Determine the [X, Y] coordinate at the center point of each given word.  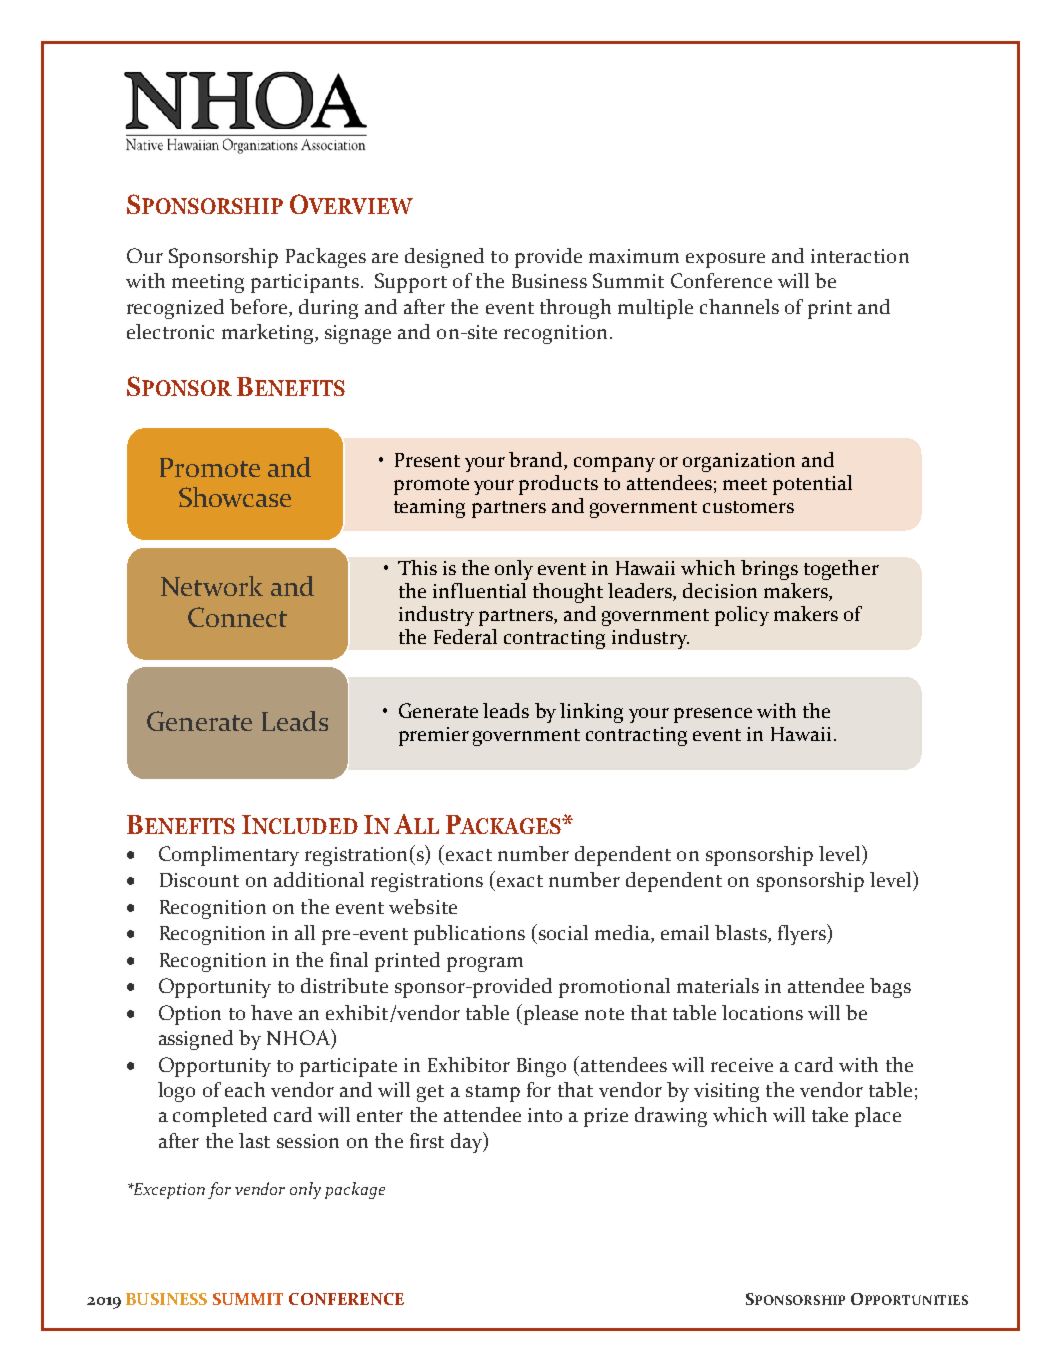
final [349, 959]
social [562, 932]
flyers [803, 934]
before [260, 308]
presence [713, 715]
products [558, 485]
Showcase [235, 497]
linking [591, 713]
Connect [237, 617]
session [308, 1141]
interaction [860, 256]
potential [812, 485]
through [575, 309]
